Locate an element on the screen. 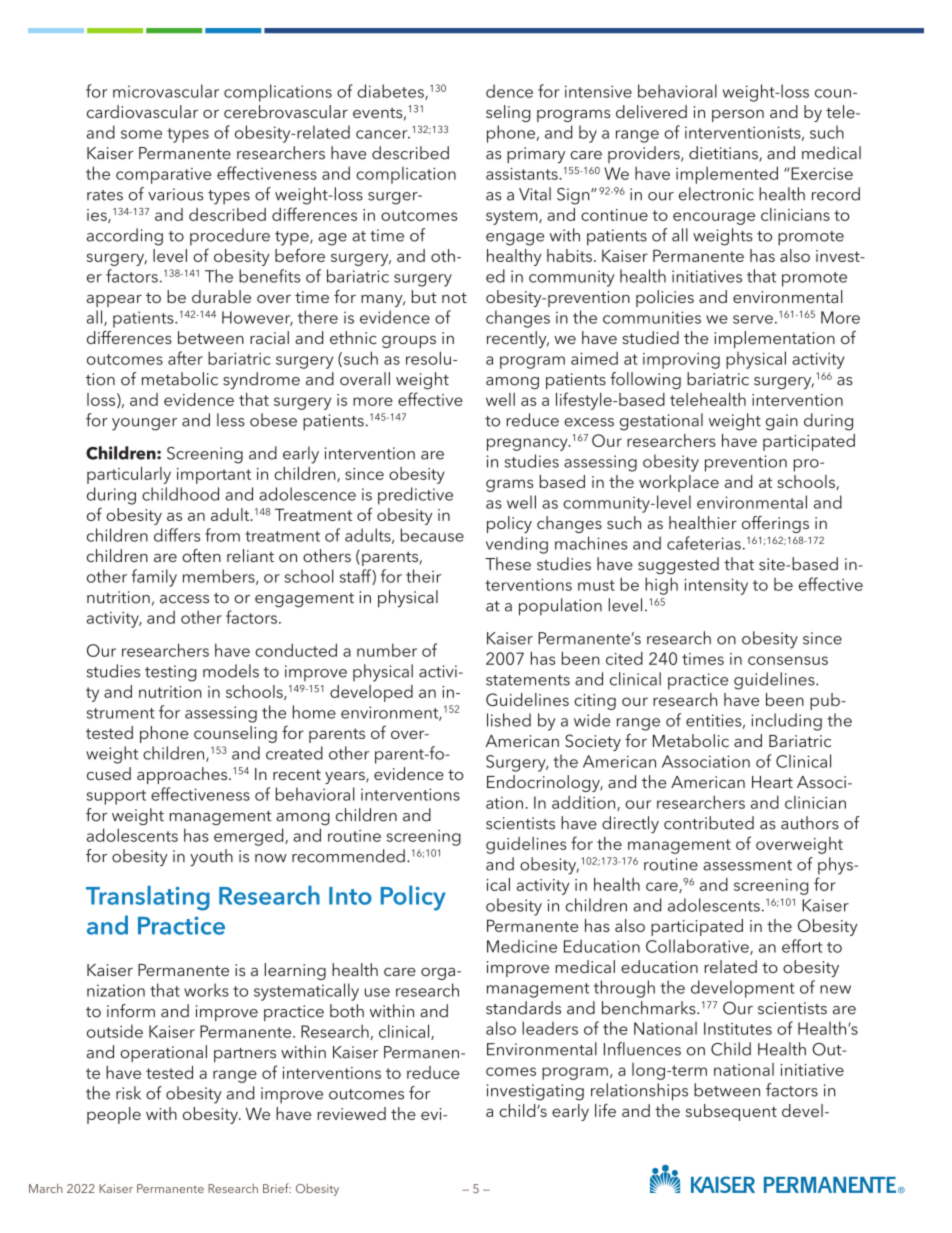  number is located at coordinates (387, 650).
